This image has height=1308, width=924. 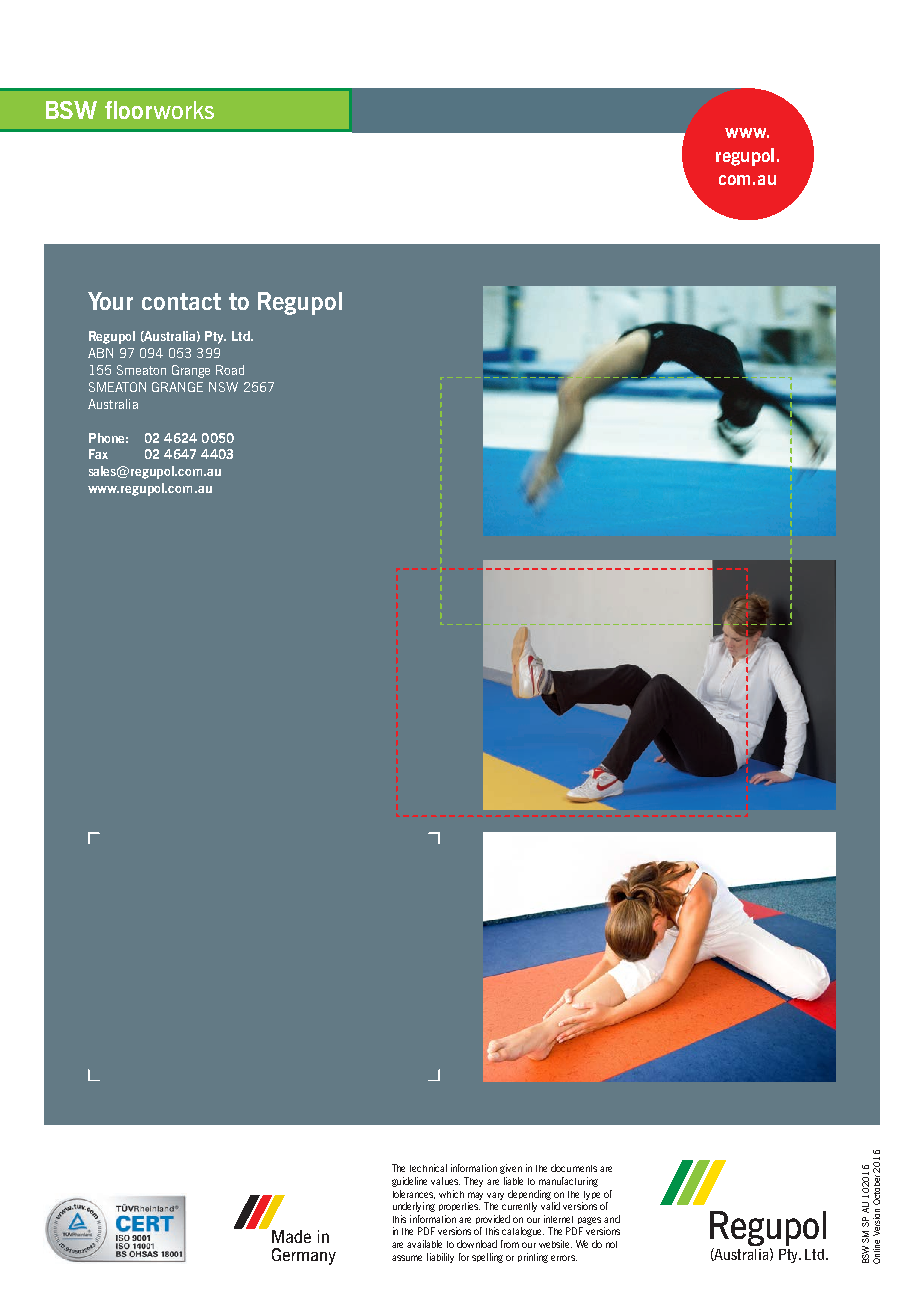 What do you see at coordinates (407, 1258) in the image?
I see `assume` at bounding box center [407, 1258].
